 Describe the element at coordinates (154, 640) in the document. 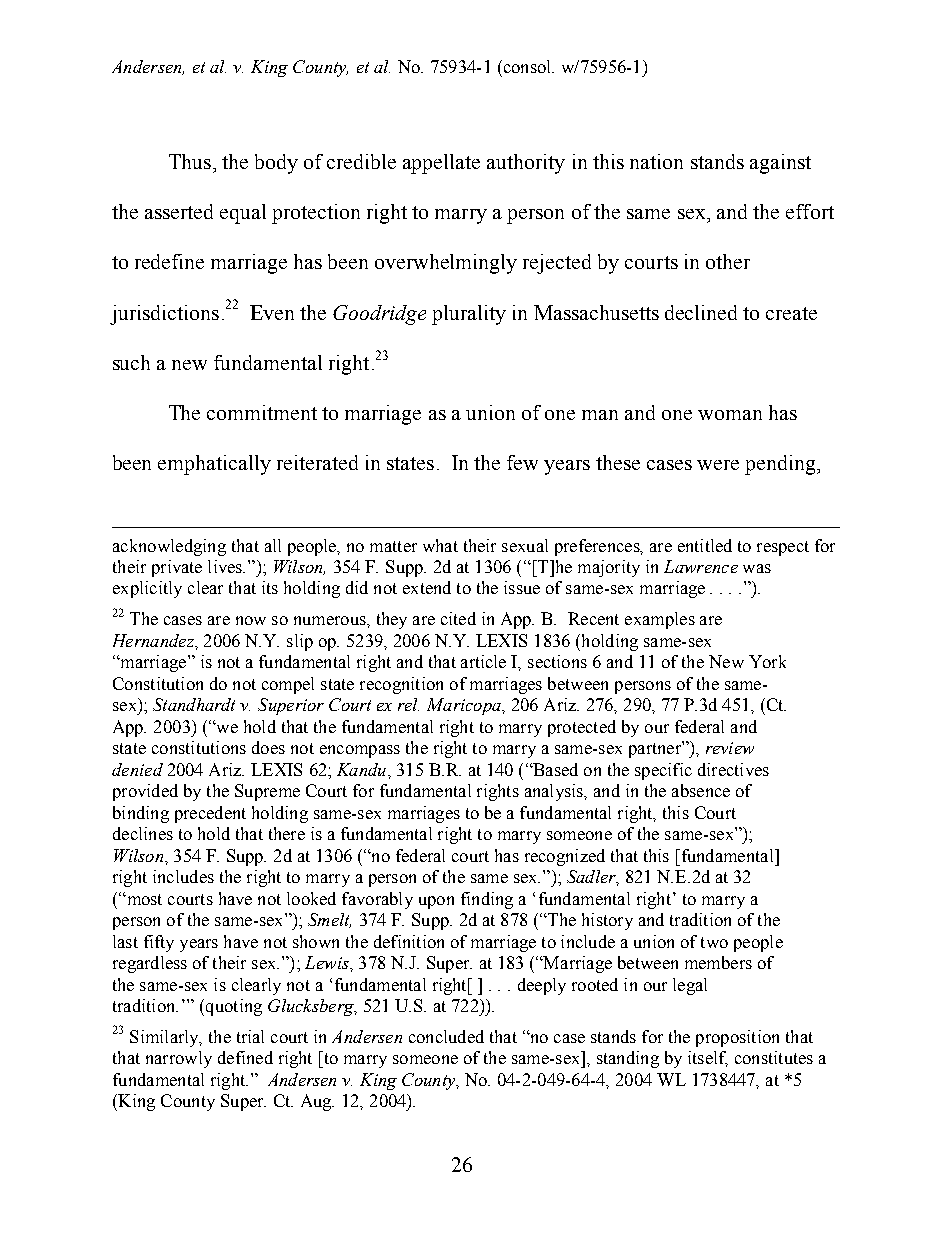

I see `Hernandez` at that location.
